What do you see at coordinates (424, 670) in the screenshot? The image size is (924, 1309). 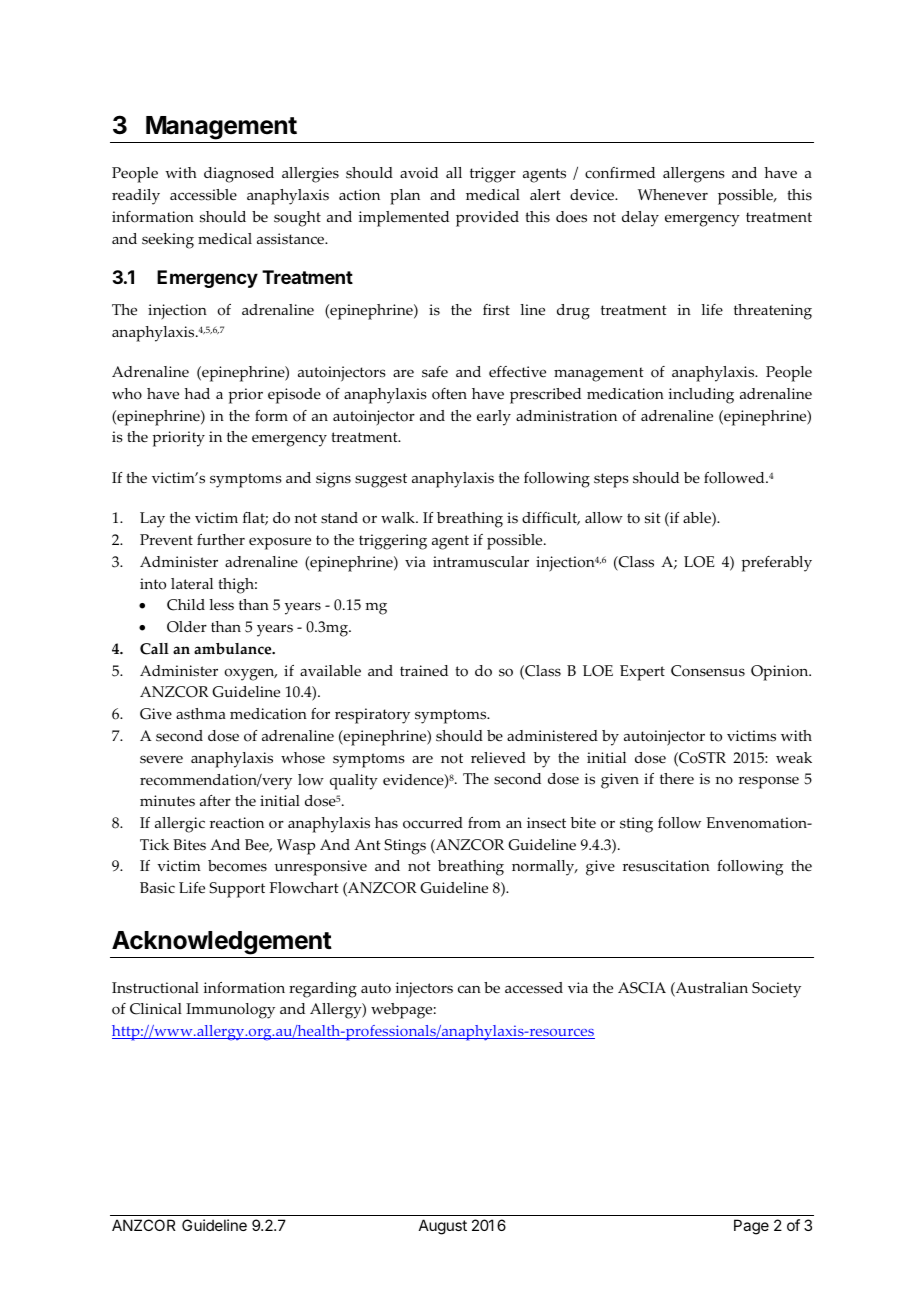 I see `trained` at bounding box center [424, 670].
